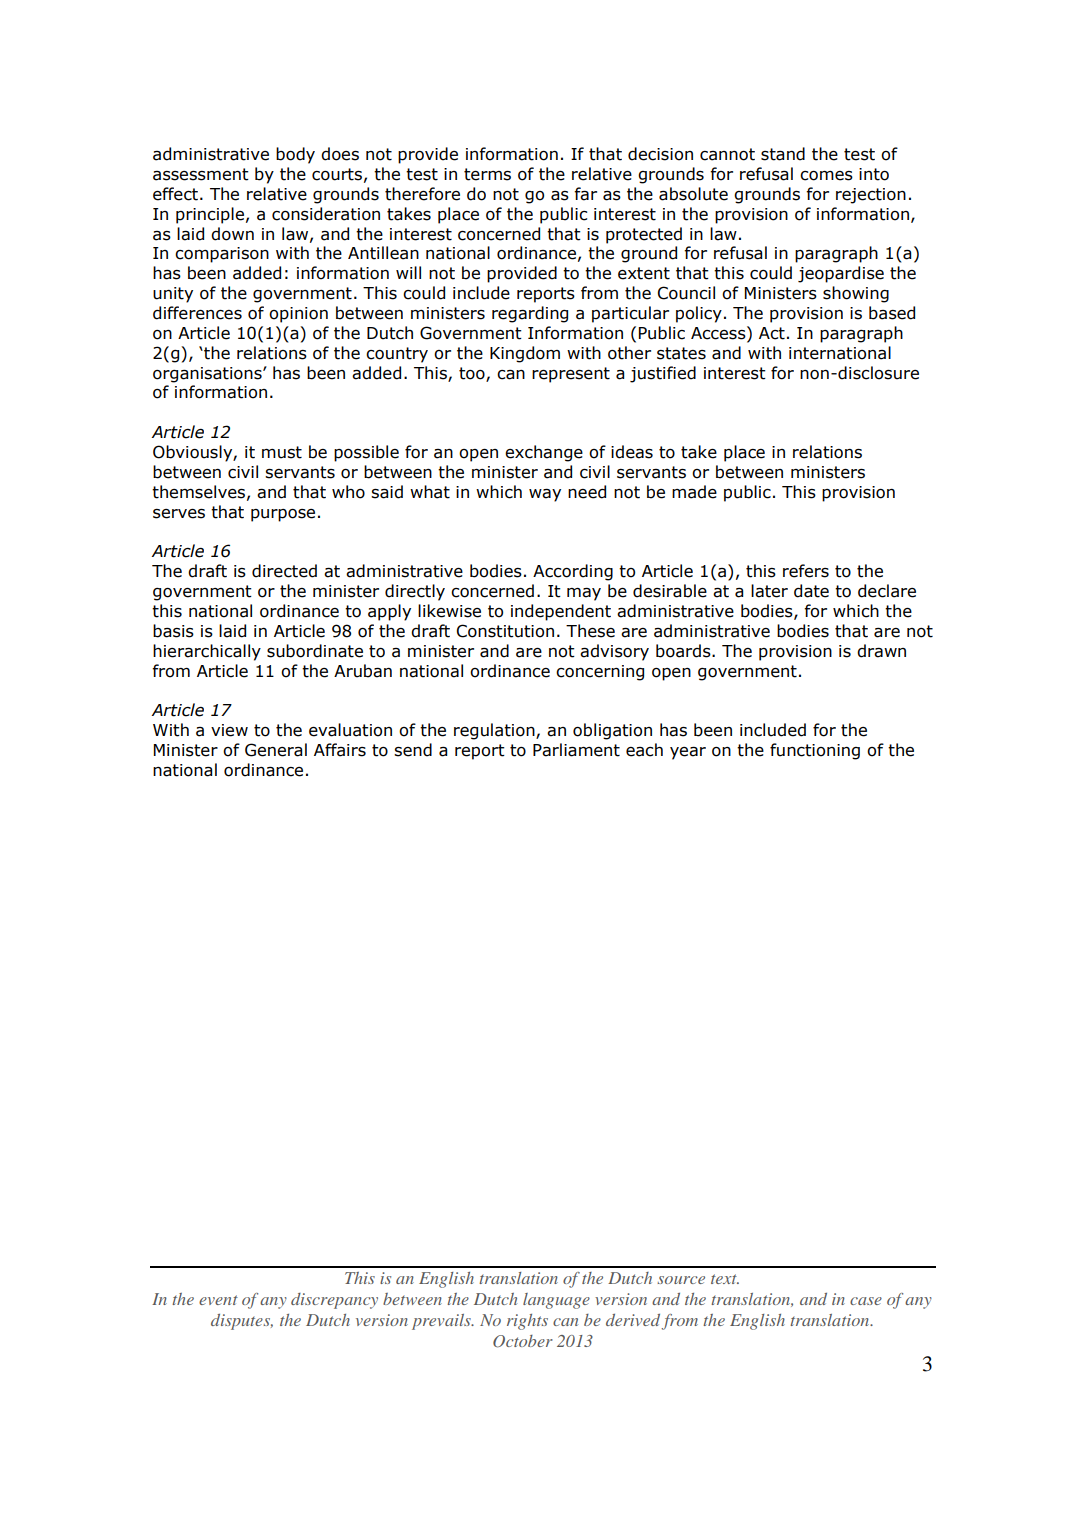 Image resolution: width=1082 pixels, height=1531 pixels. I want to click on date, so click(811, 591).
